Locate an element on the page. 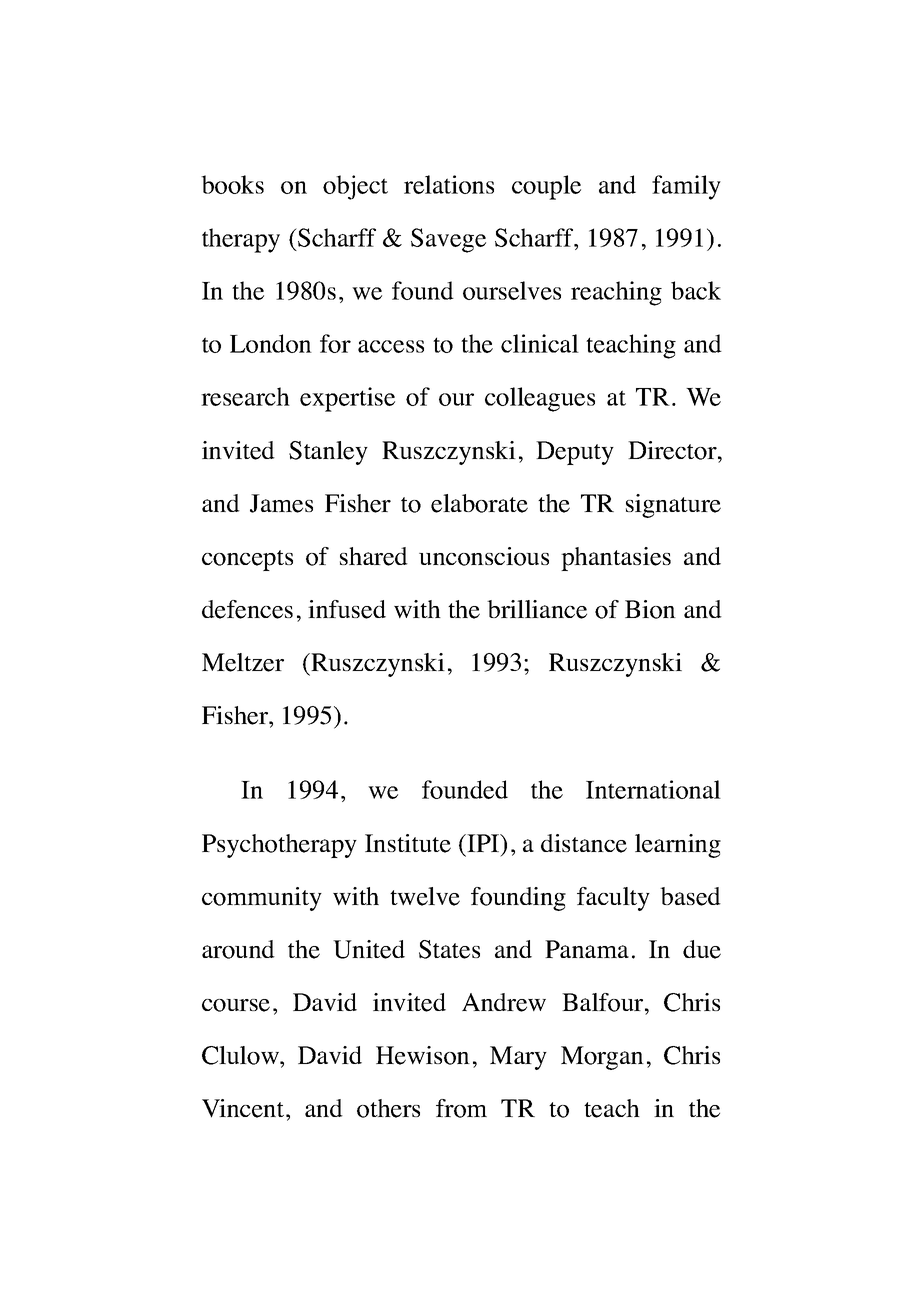  defences is located at coordinates (247, 609).
